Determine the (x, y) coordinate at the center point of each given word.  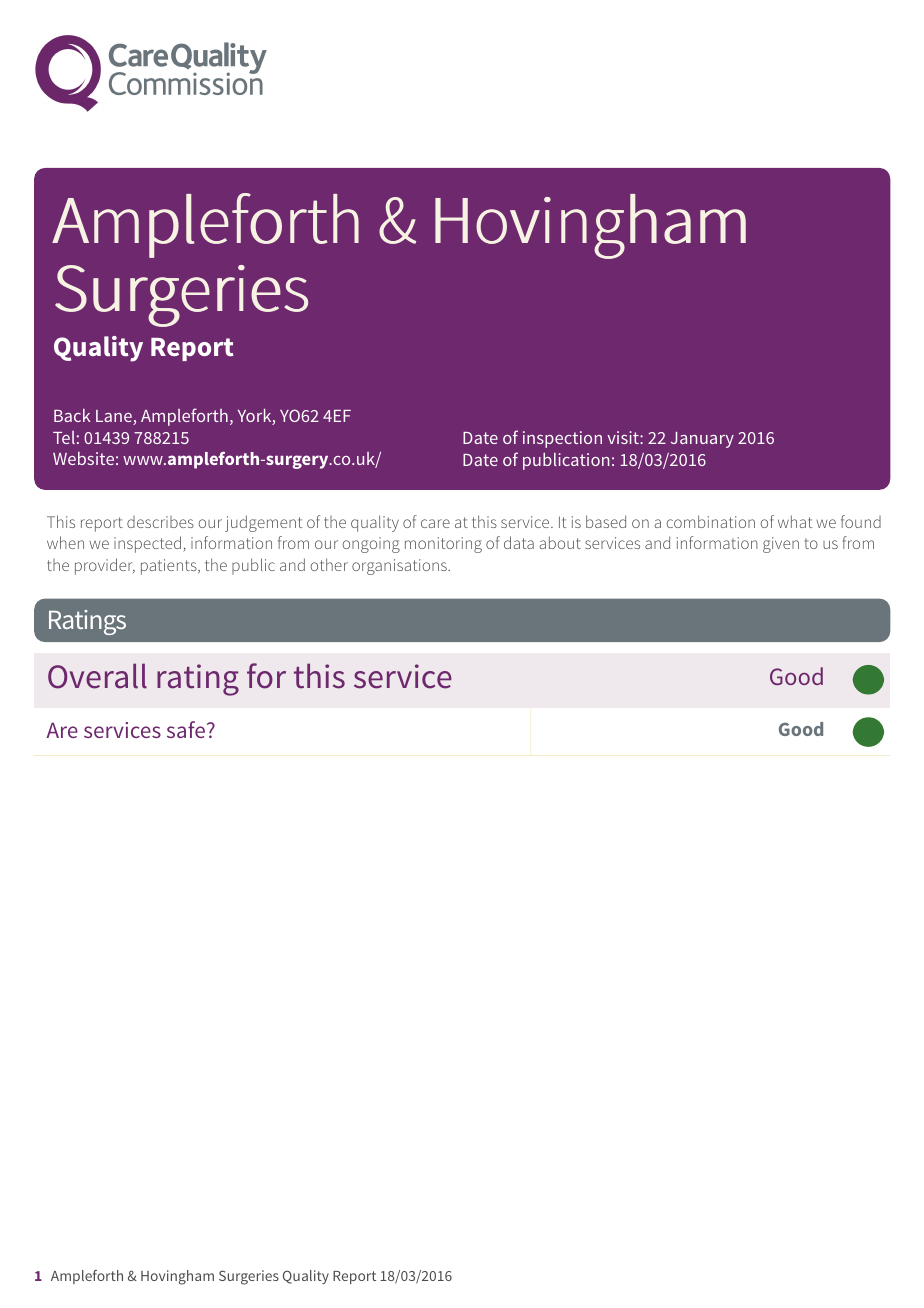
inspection (562, 439)
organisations (400, 567)
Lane (115, 417)
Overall (97, 676)
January (702, 440)
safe (186, 729)
